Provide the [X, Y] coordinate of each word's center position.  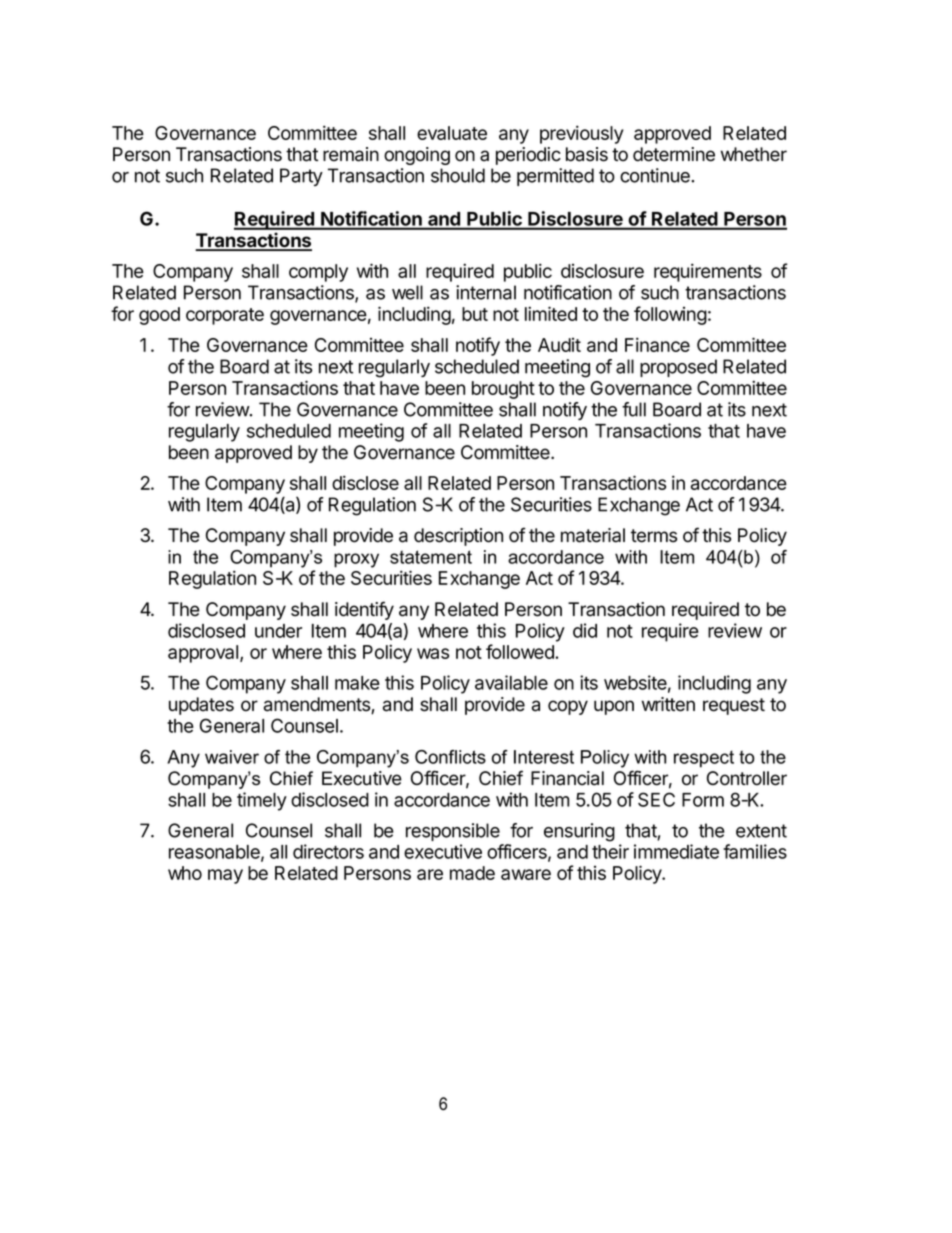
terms [654, 536]
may [225, 876]
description [458, 537]
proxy [356, 560]
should [458, 175]
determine [674, 154]
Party [301, 177]
